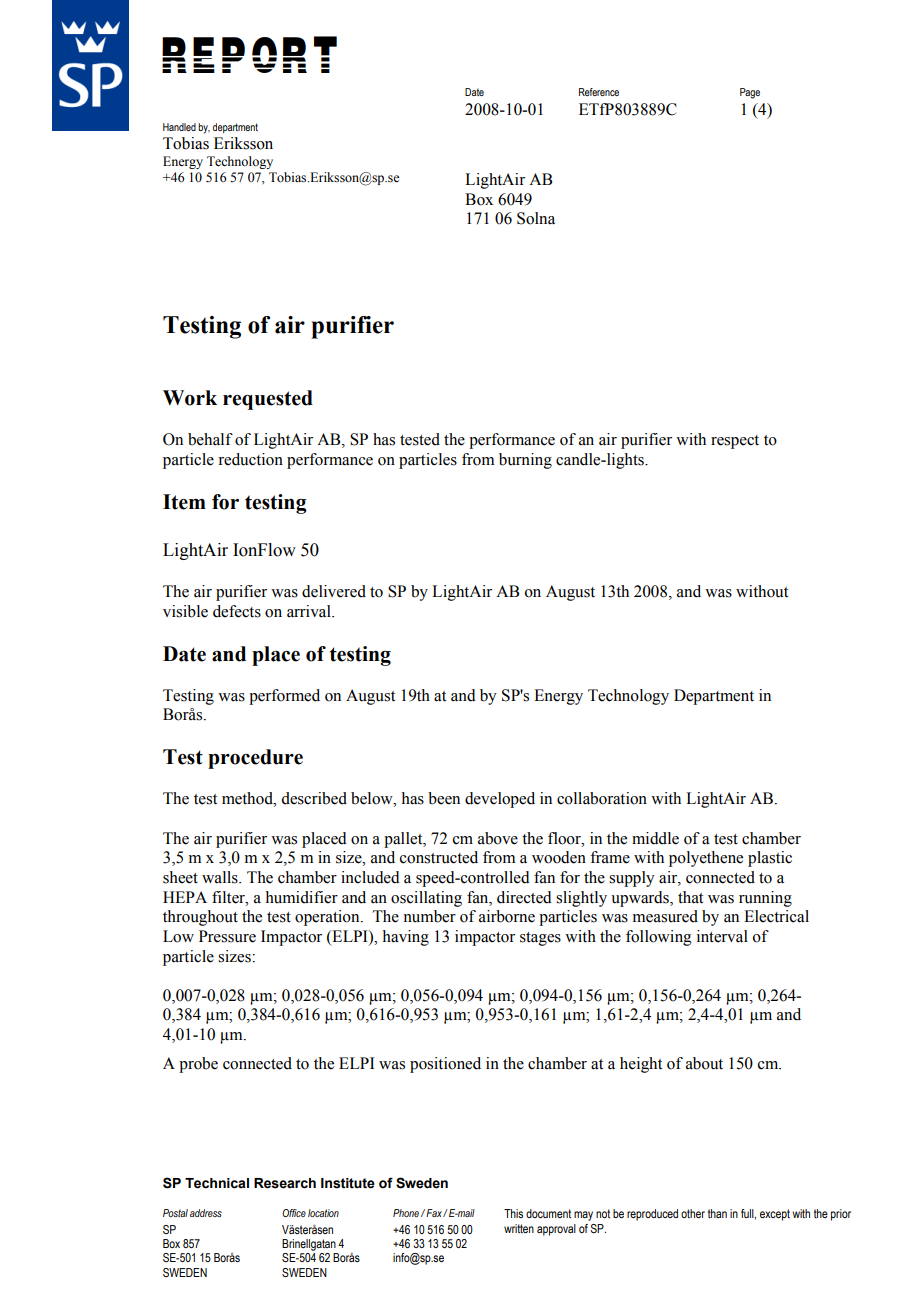  What do you see at coordinates (249, 54) in the image?
I see `REPORT` at bounding box center [249, 54].
